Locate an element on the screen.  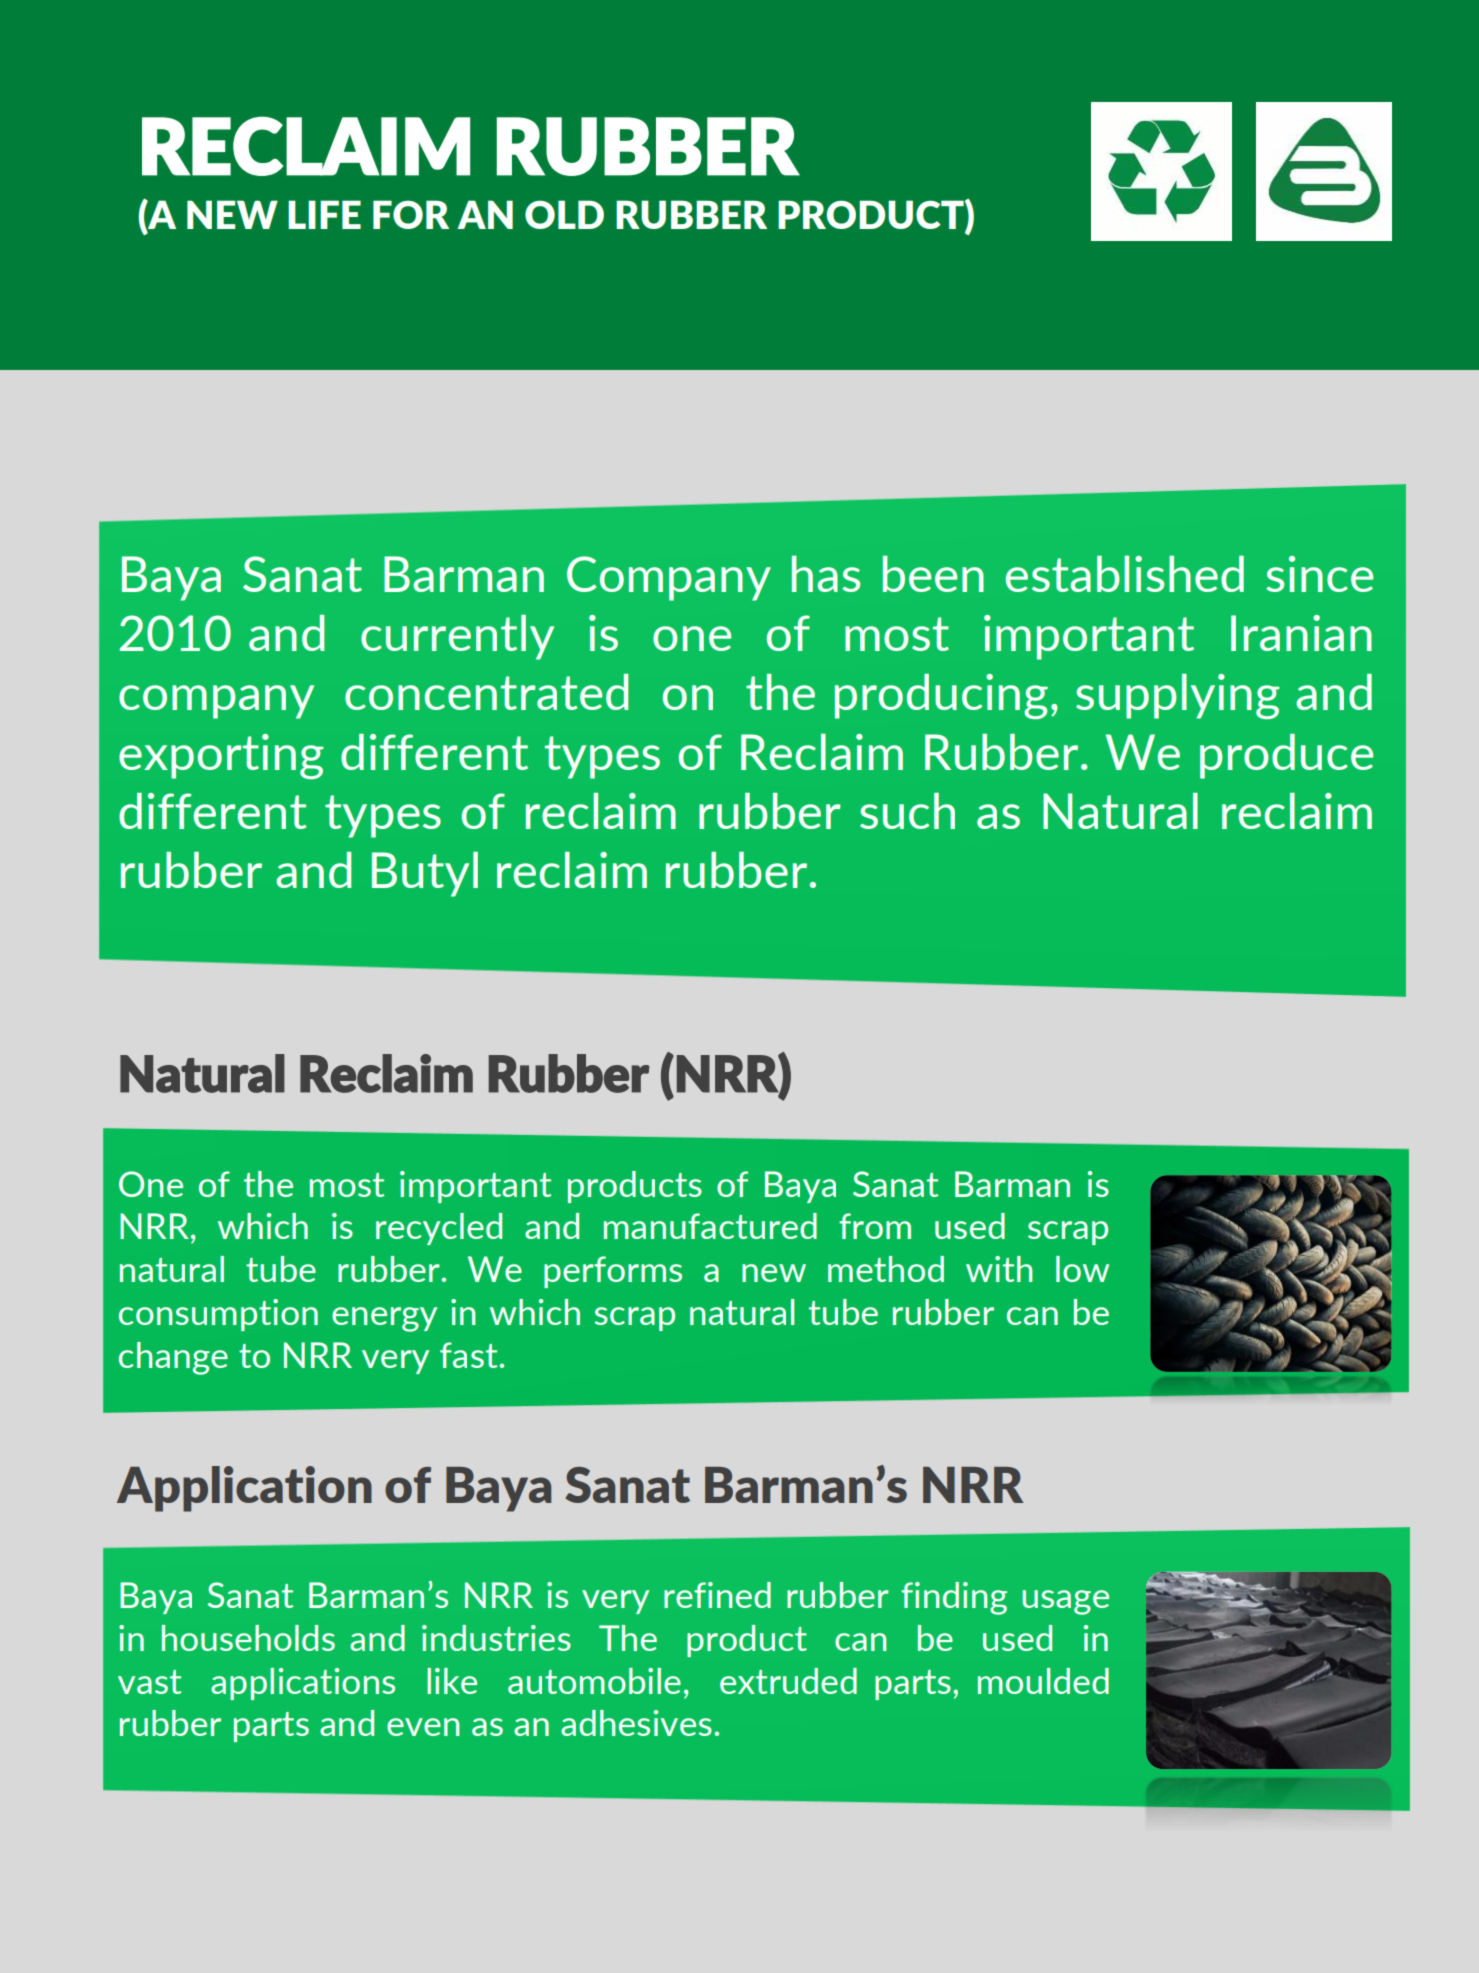
Butyl is located at coordinates (425, 874).
